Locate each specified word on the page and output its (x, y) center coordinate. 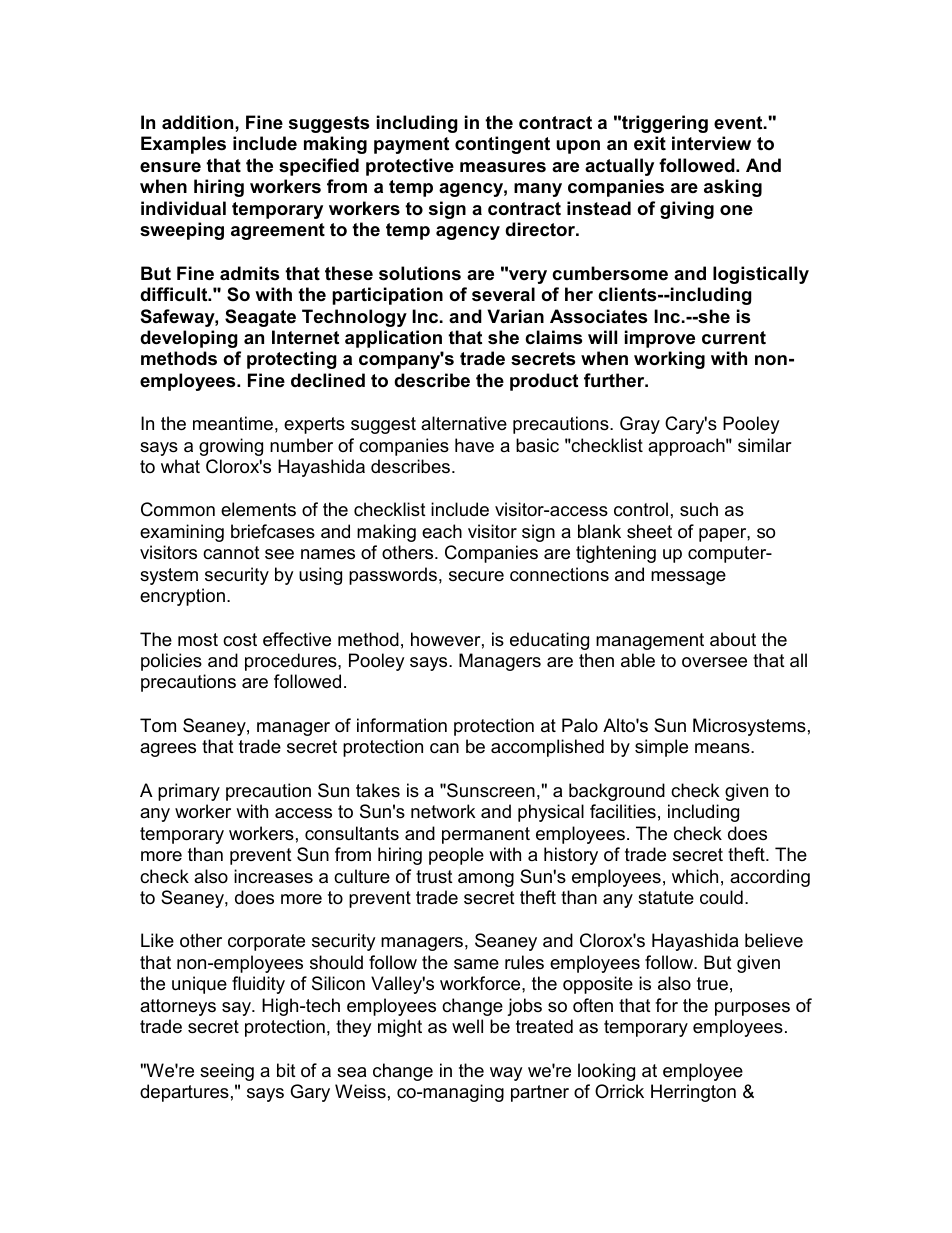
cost (240, 640)
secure (476, 576)
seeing (227, 1072)
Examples (183, 145)
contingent (502, 145)
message (688, 578)
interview (711, 143)
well (467, 1026)
